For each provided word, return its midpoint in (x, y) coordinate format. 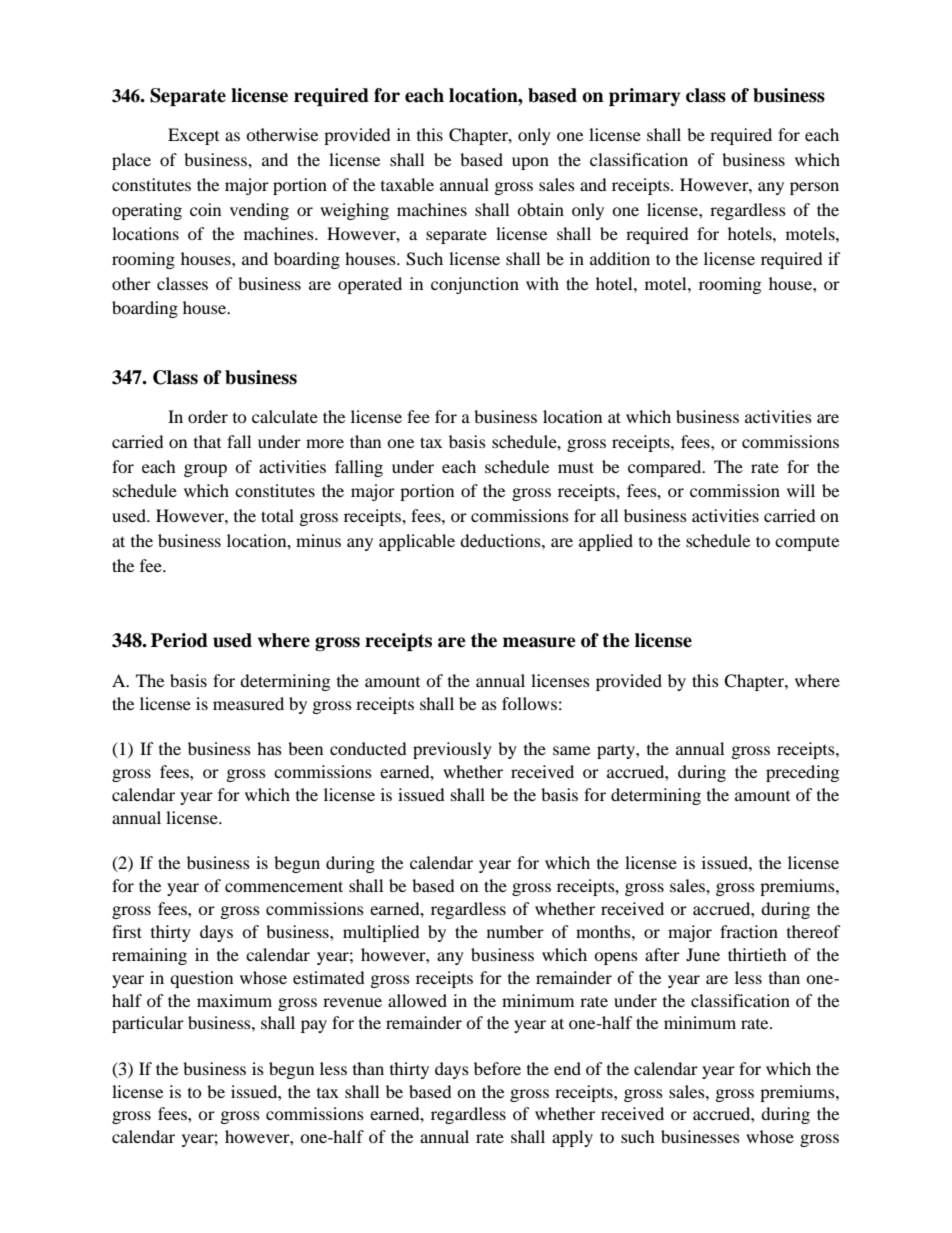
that (207, 441)
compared (666, 468)
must (576, 467)
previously (452, 750)
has (269, 748)
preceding (802, 773)
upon (530, 163)
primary (645, 97)
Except (193, 136)
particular (148, 1024)
